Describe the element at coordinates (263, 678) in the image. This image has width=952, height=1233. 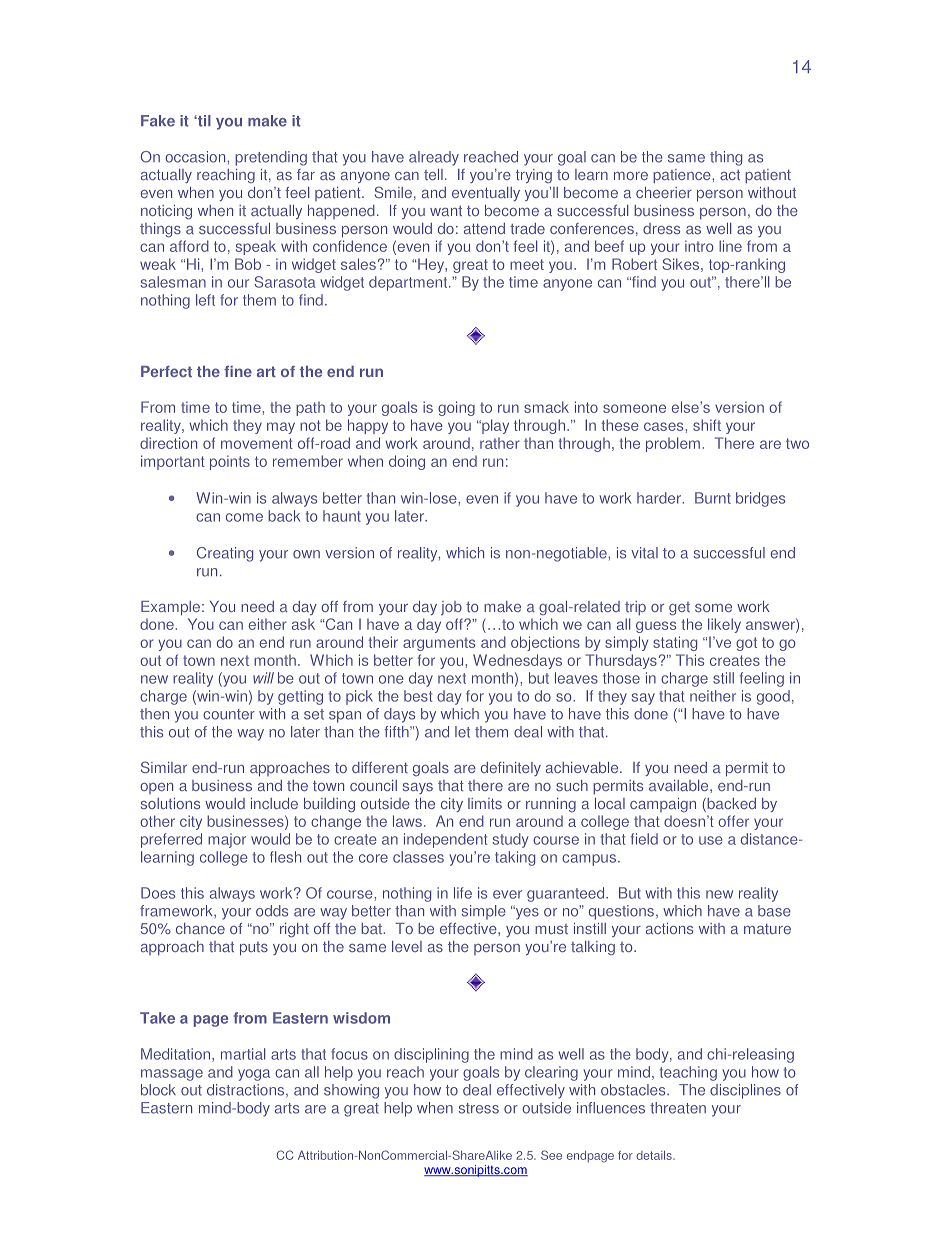
I see `will` at that location.
